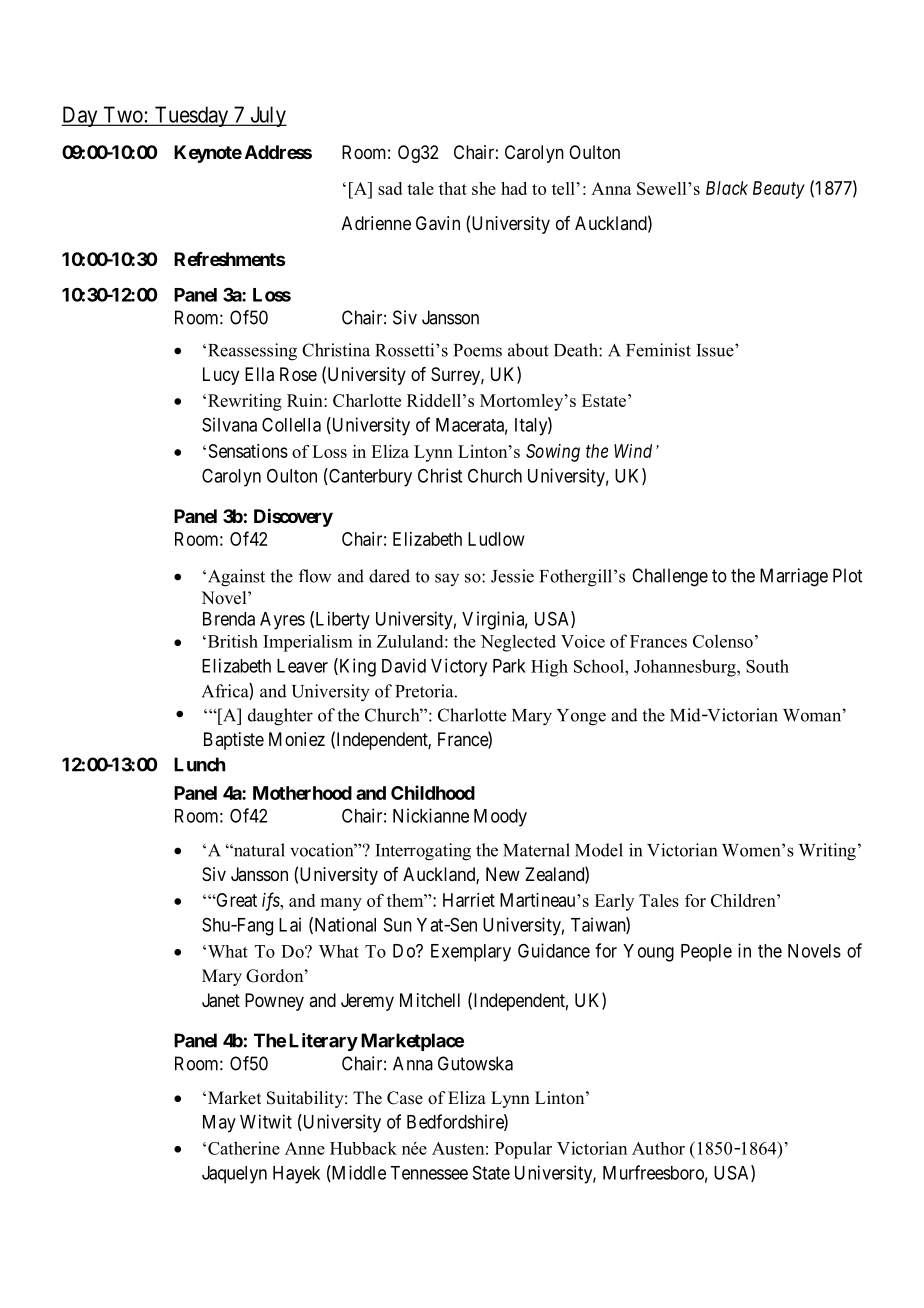 The image size is (924, 1308). Describe the element at coordinates (767, 666) in the screenshot. I see `South` at that location.
